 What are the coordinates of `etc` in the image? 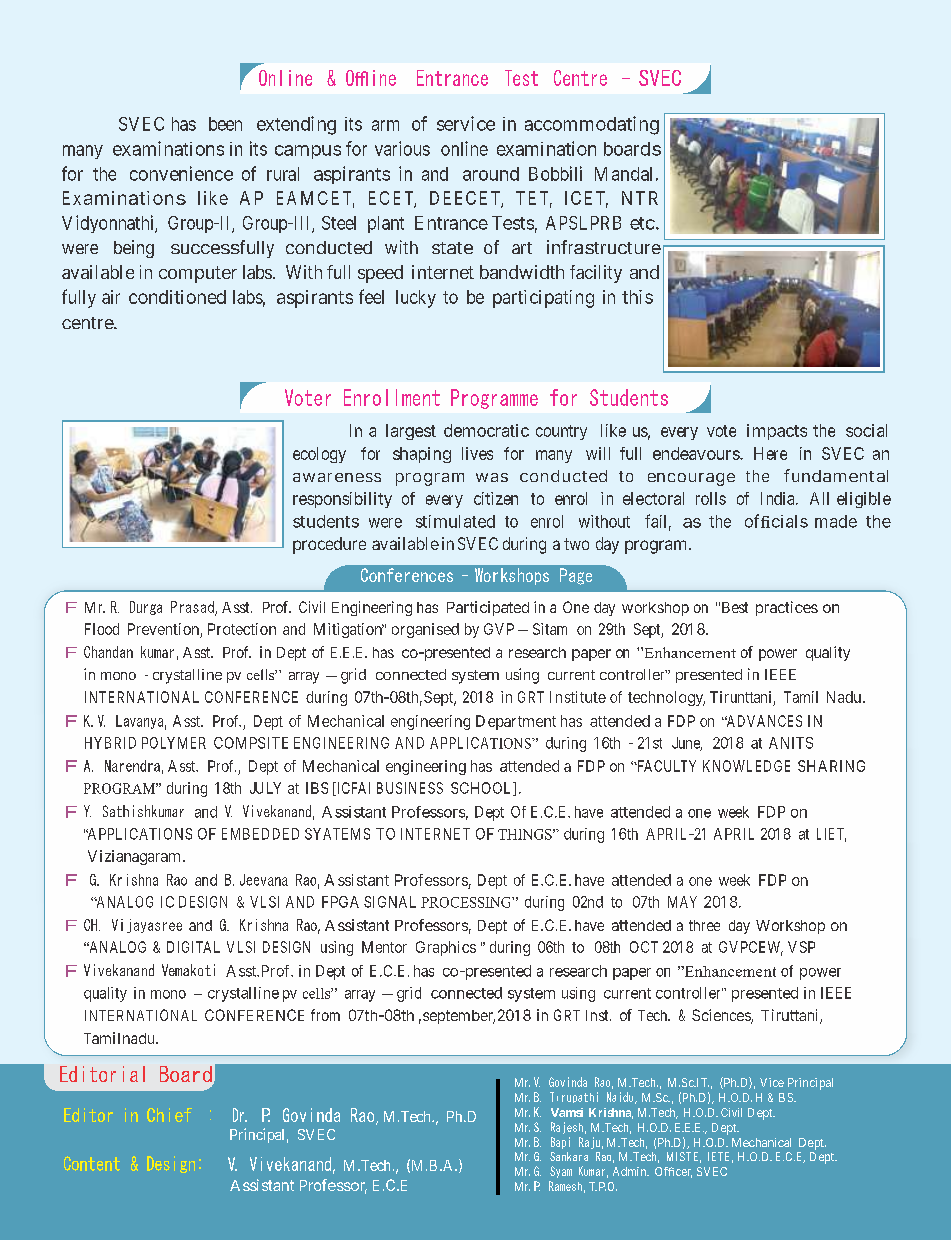 It's located at (642, 223).
